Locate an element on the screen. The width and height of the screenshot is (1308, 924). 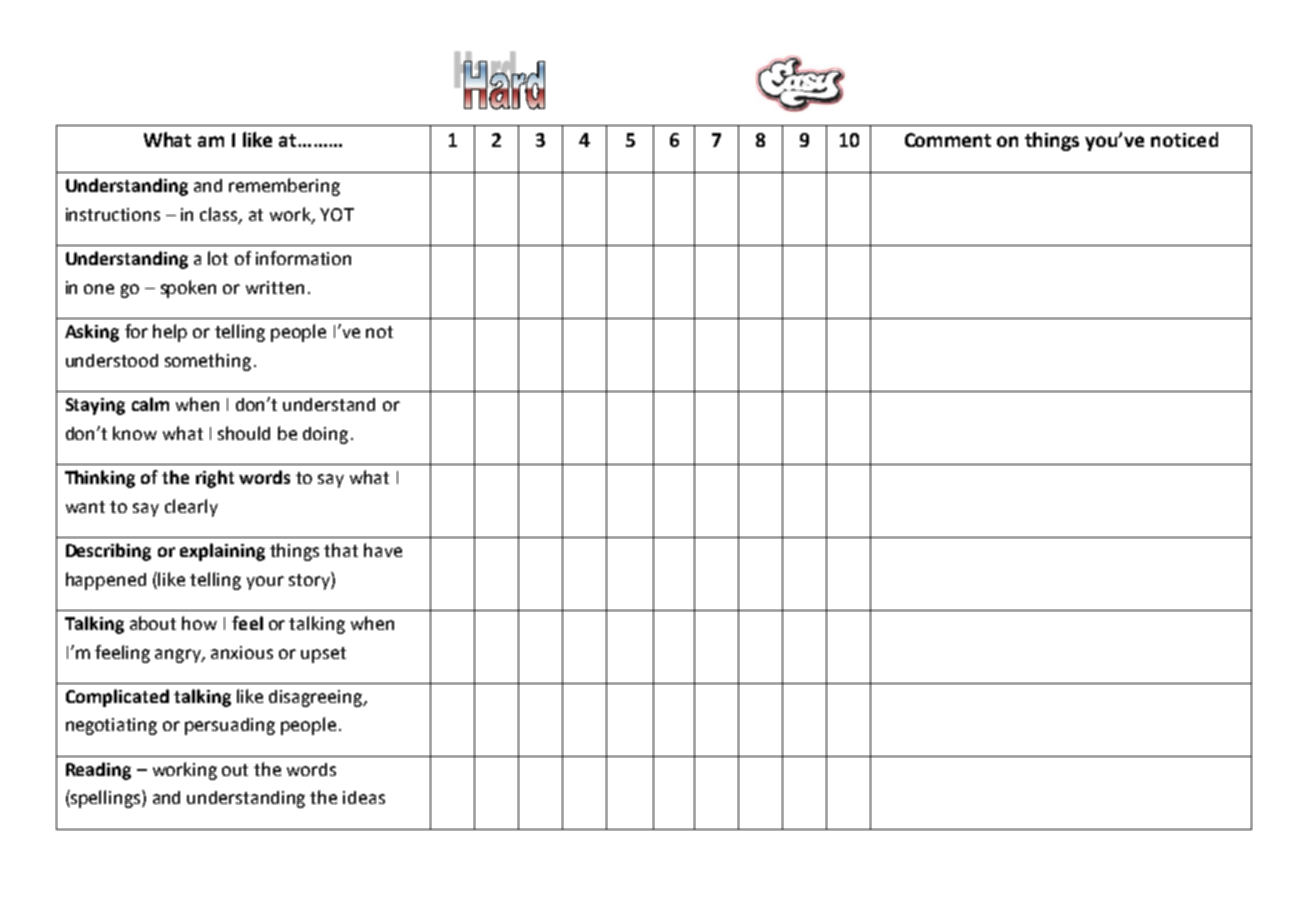
doing is located at coordinates (325, 435).
